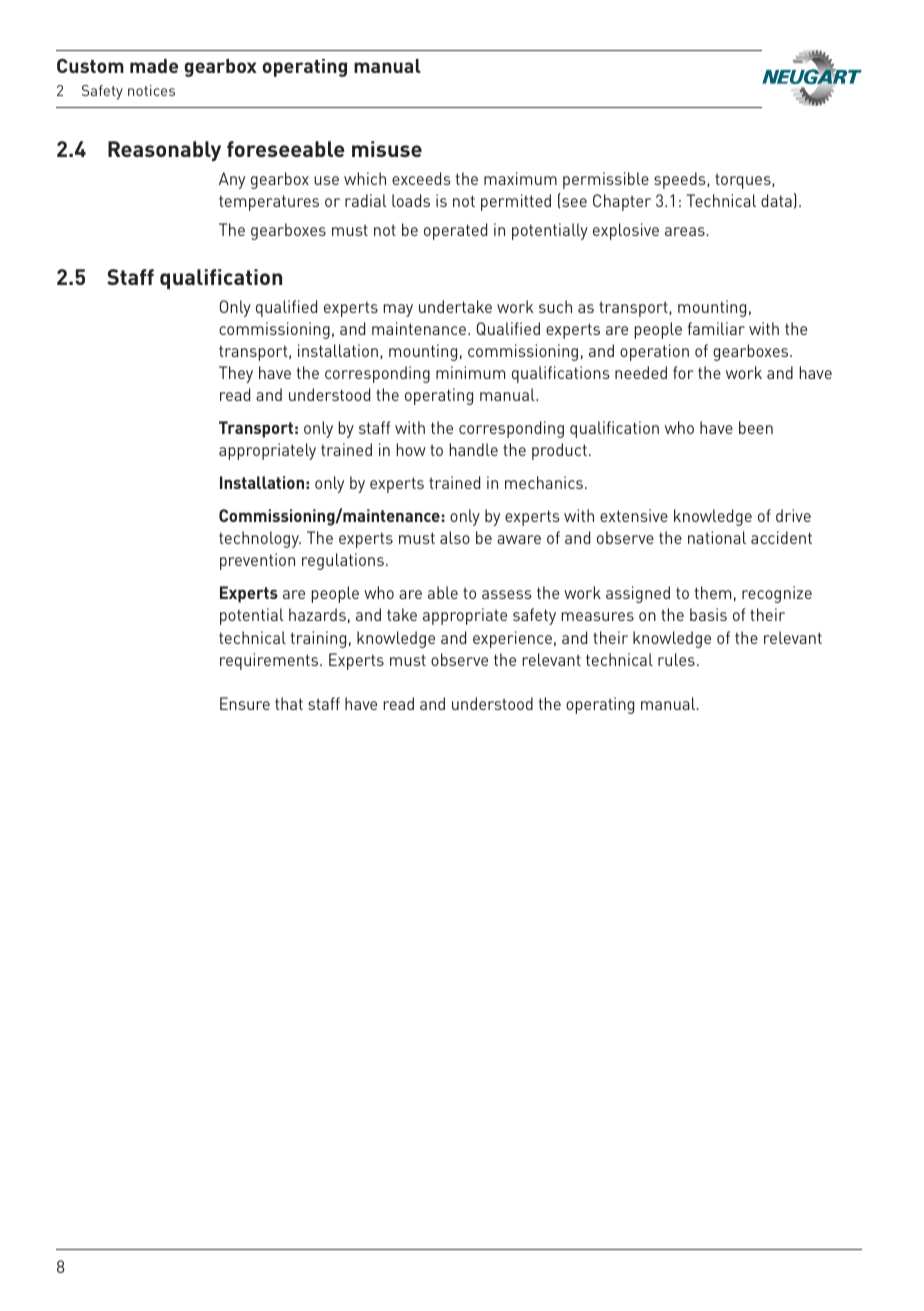  What do you see at coordinates (387, 149) in the screenshot?
I see `misuse` at bounding box center [387, 149].
